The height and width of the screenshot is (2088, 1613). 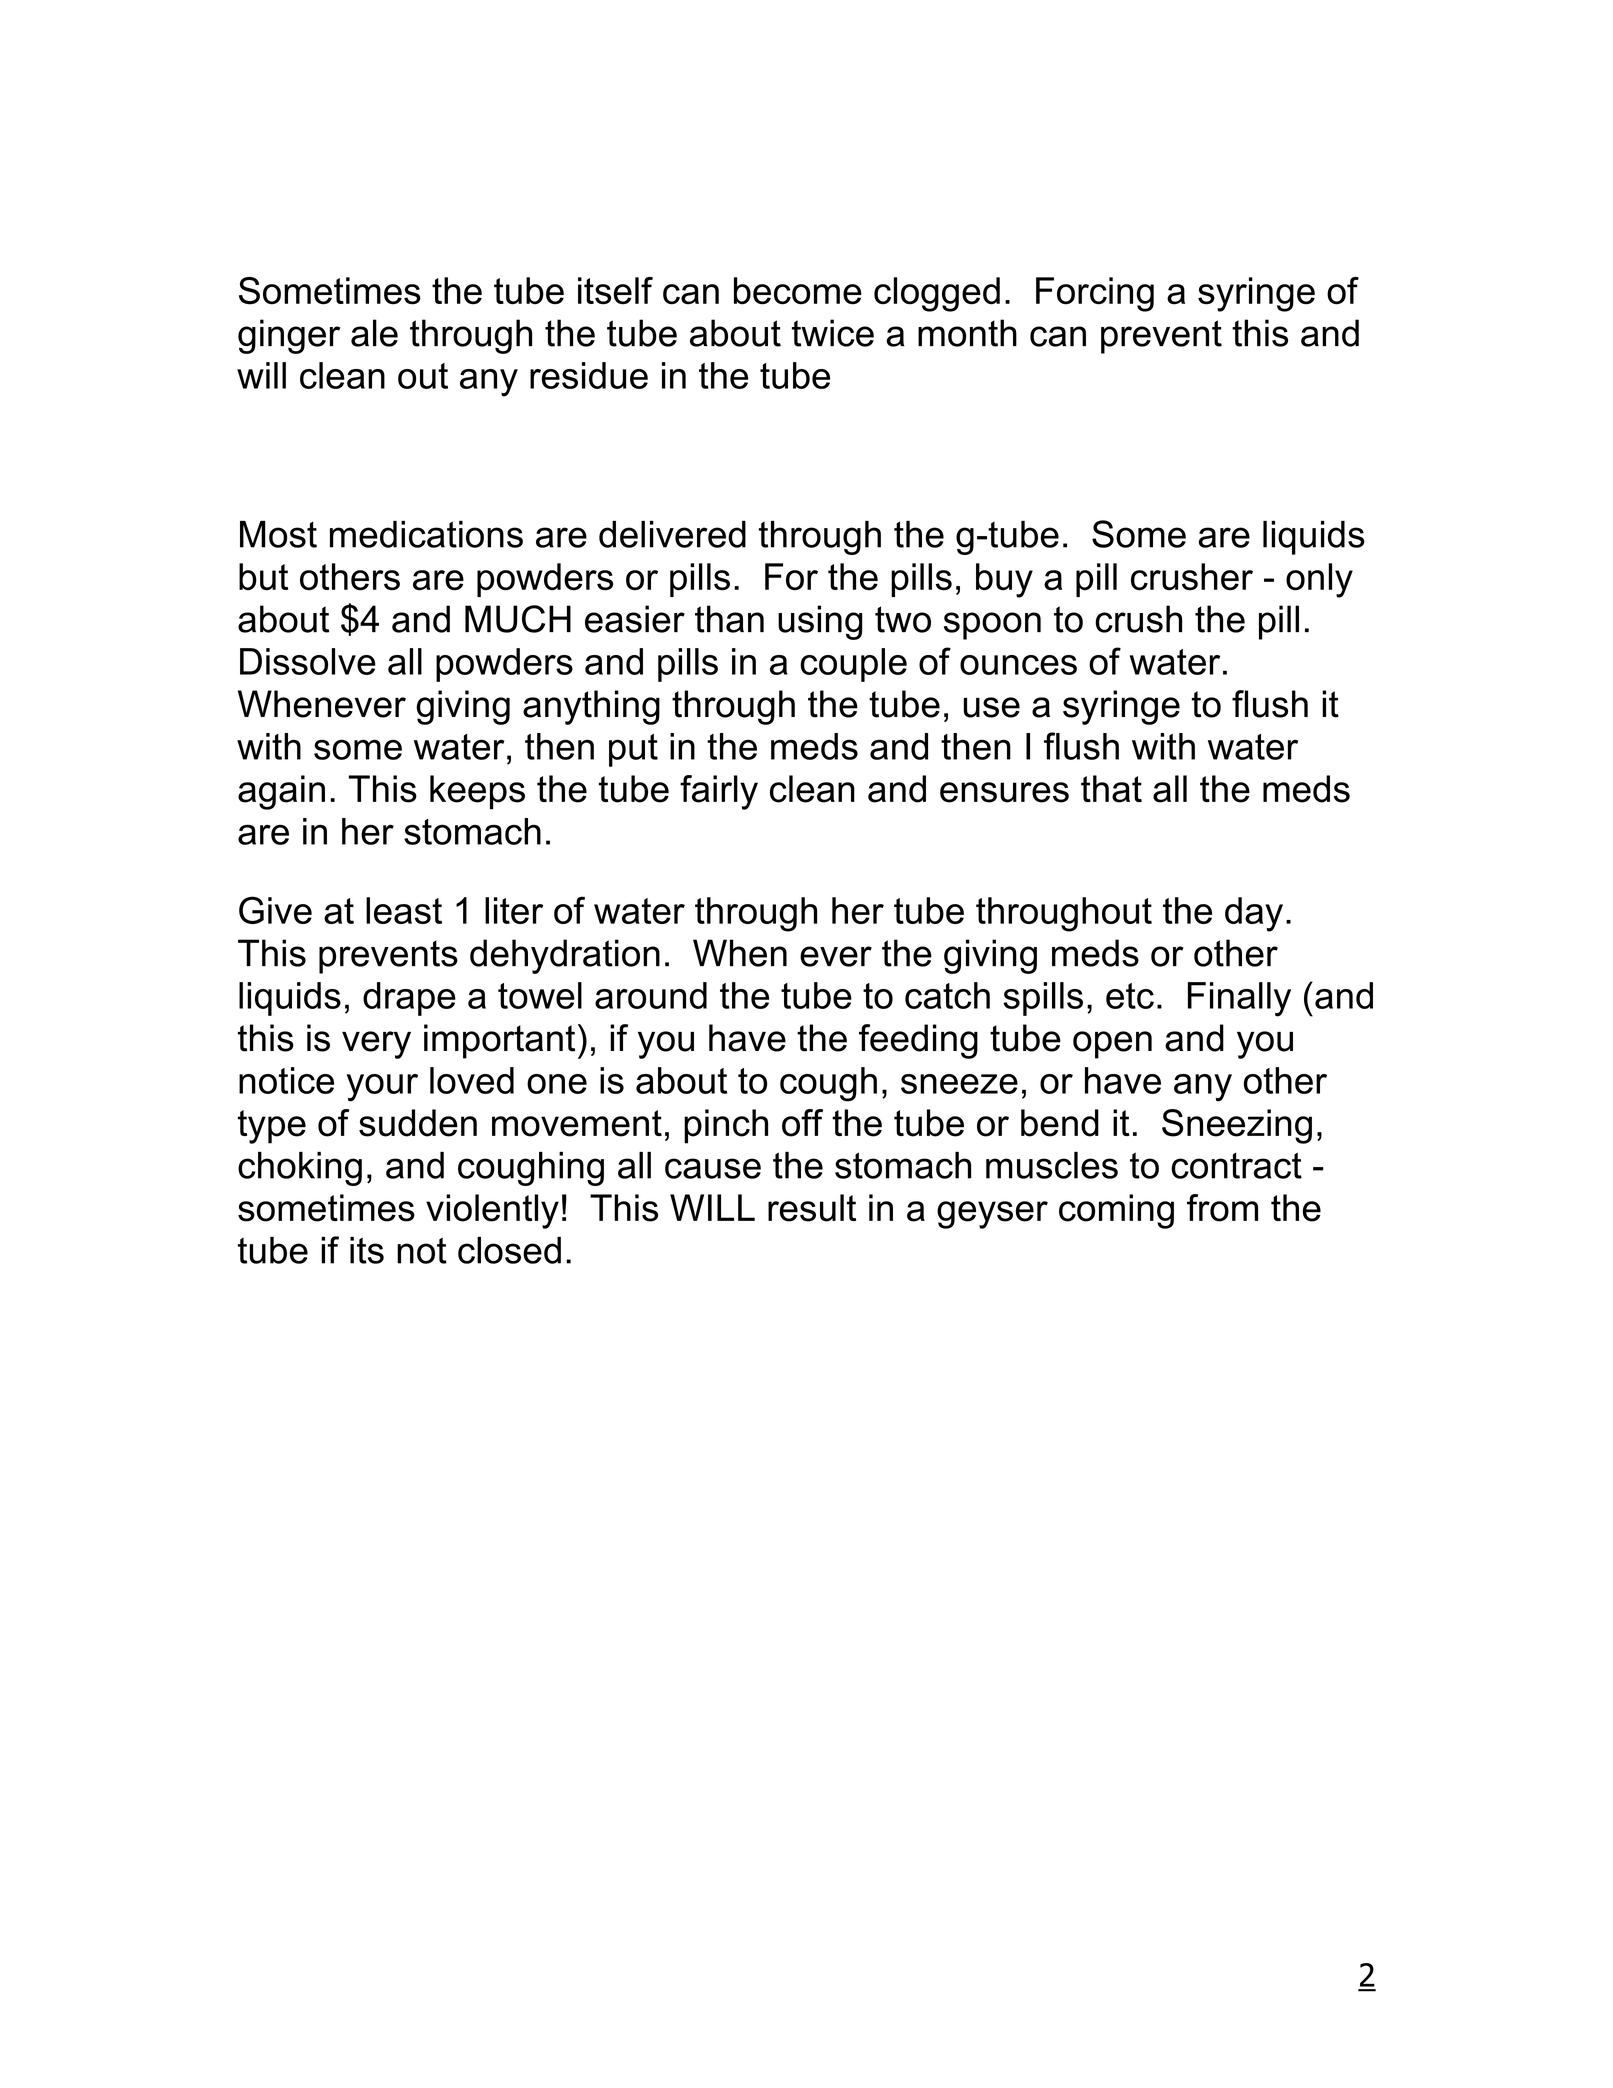 What do you see at coordinates (374, 333) in the screenshot?
I see `ale` at bounding box center [374, 333].
